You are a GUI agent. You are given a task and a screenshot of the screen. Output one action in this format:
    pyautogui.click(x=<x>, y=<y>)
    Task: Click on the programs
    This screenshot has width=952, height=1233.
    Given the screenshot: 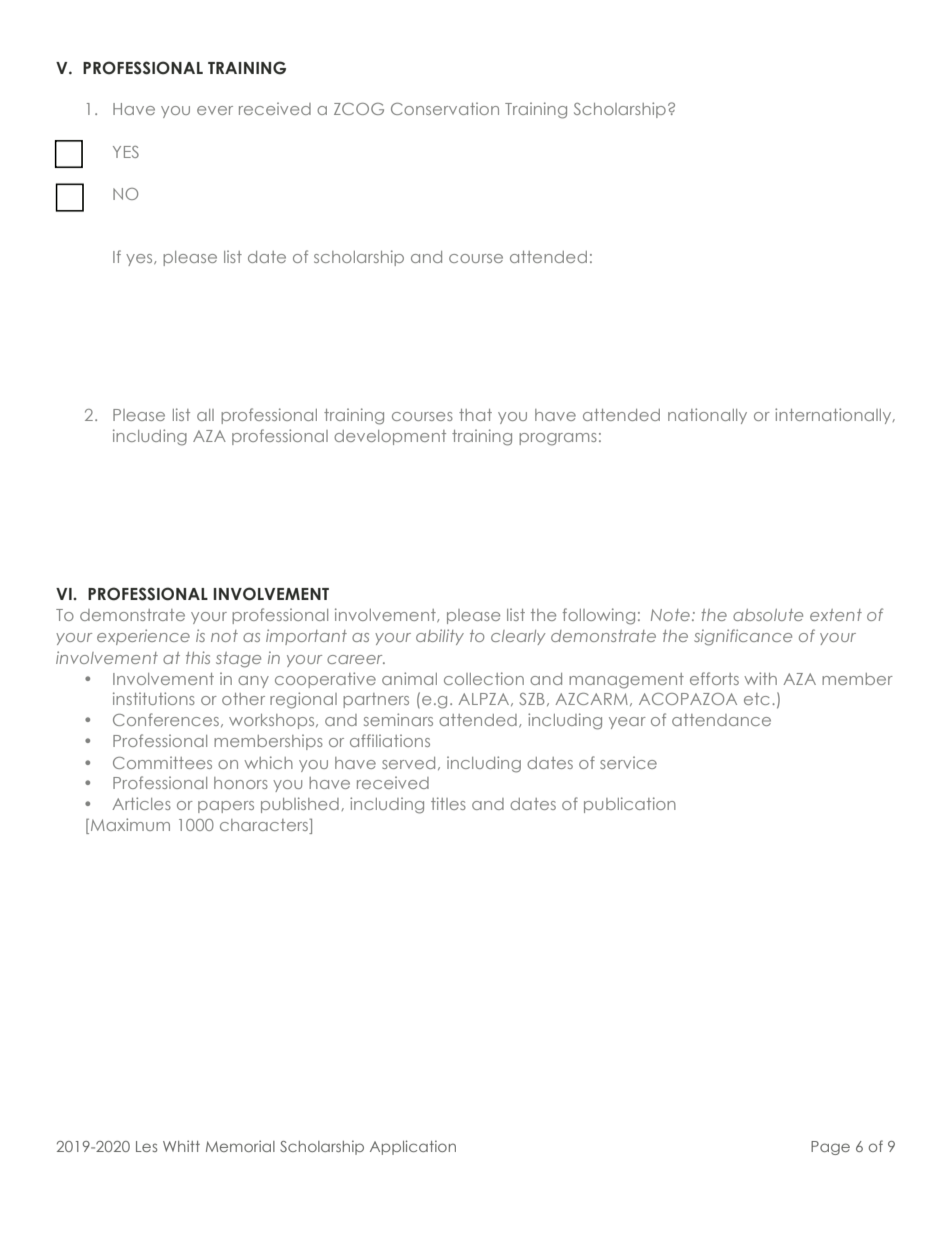 What is the action you would take?
    pyautogui.click(x=558, y=439)
